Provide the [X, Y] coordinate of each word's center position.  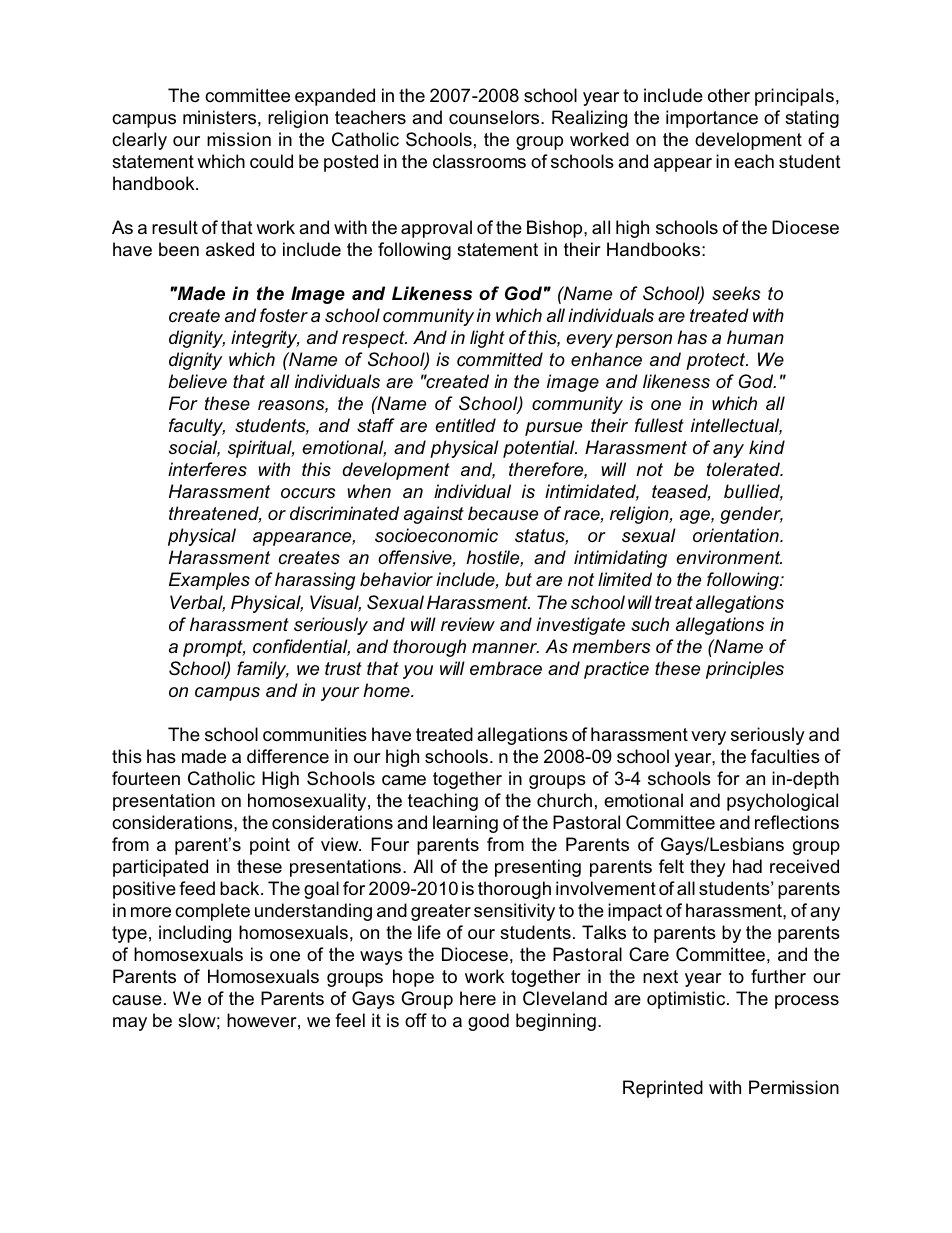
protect [717, 361]
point [270, 846]
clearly [139, 141]
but [518, 579]
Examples [209, 581]
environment [729, 557]
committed [500, 359]
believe [197, 381]
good [488, 1022]
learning [465, 824]
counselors [495, 117]
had [747, 866]
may [130, 1024]
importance [712, 119]
